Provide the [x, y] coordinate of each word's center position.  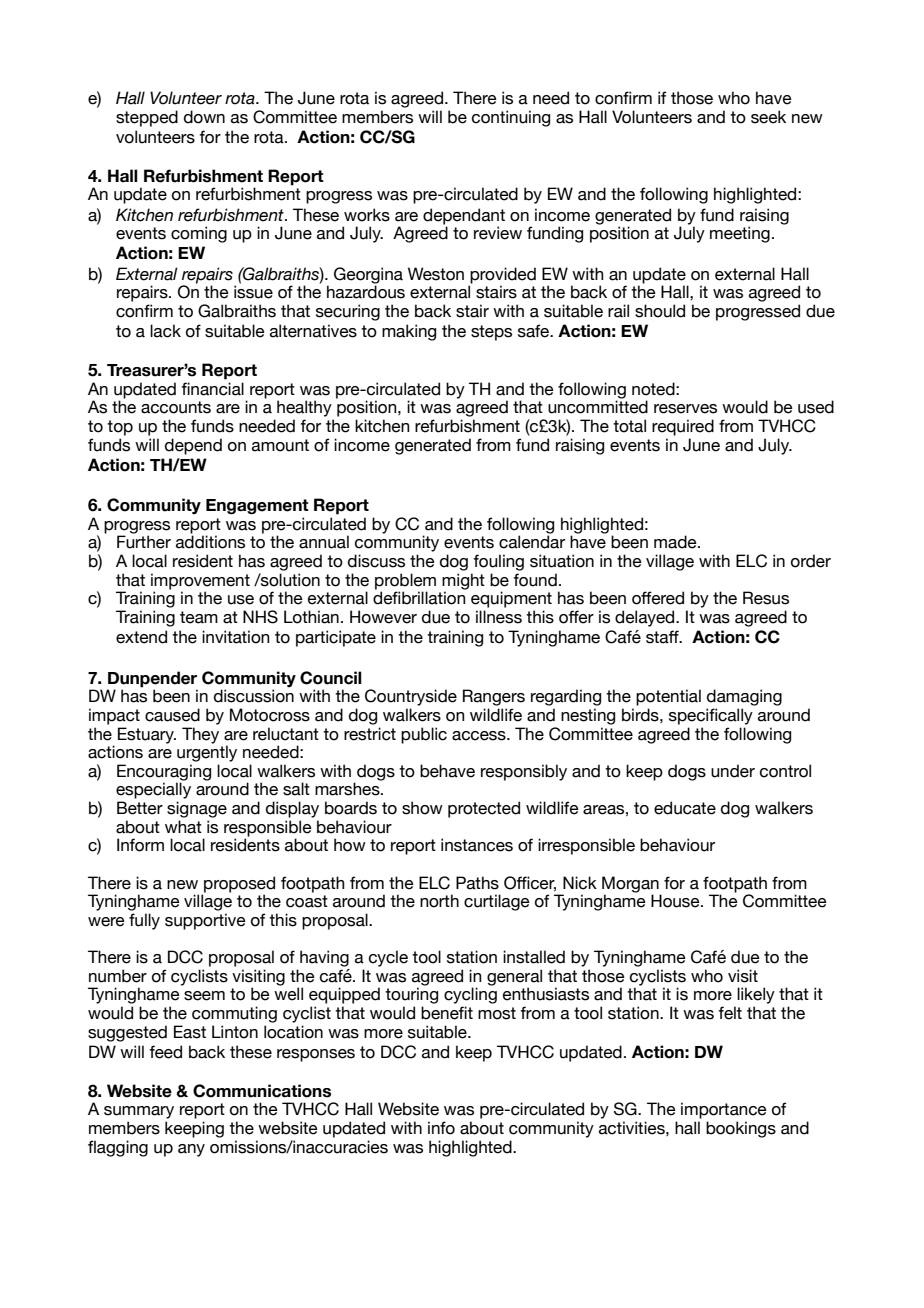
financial [212, 389]
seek [768, 117]
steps [491, 333]
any [191, 1150]
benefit [447, 1013]
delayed [646, 618]
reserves [685, 409]
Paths [477, 883]
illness [499, 617]
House [676, 901]
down [204, 117]
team [199, 617]
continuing [511, 118]
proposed [239, 884]
